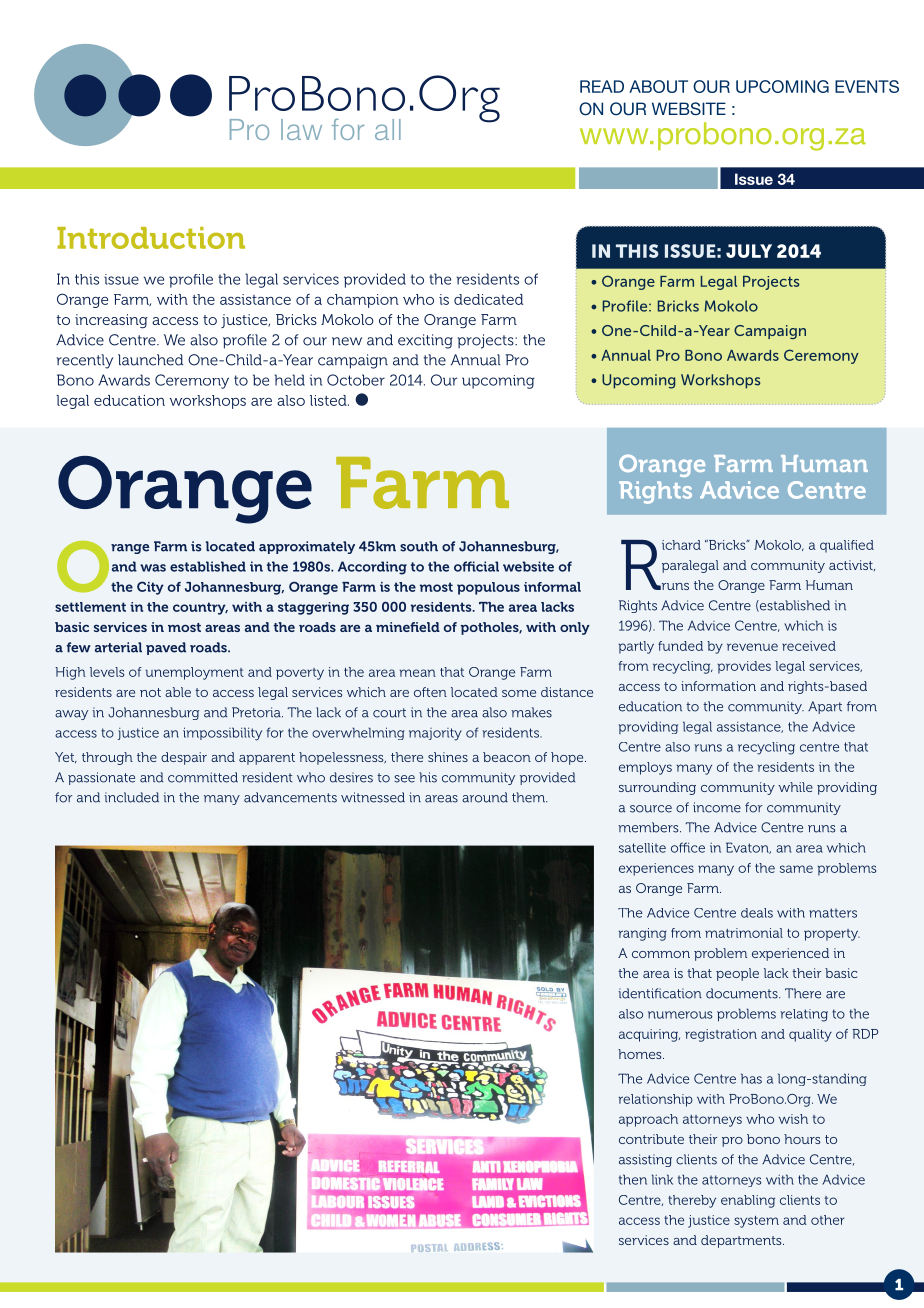 The height and width of the screenshot is (1308, 924). I want to click on then, so click(633, 1179).
